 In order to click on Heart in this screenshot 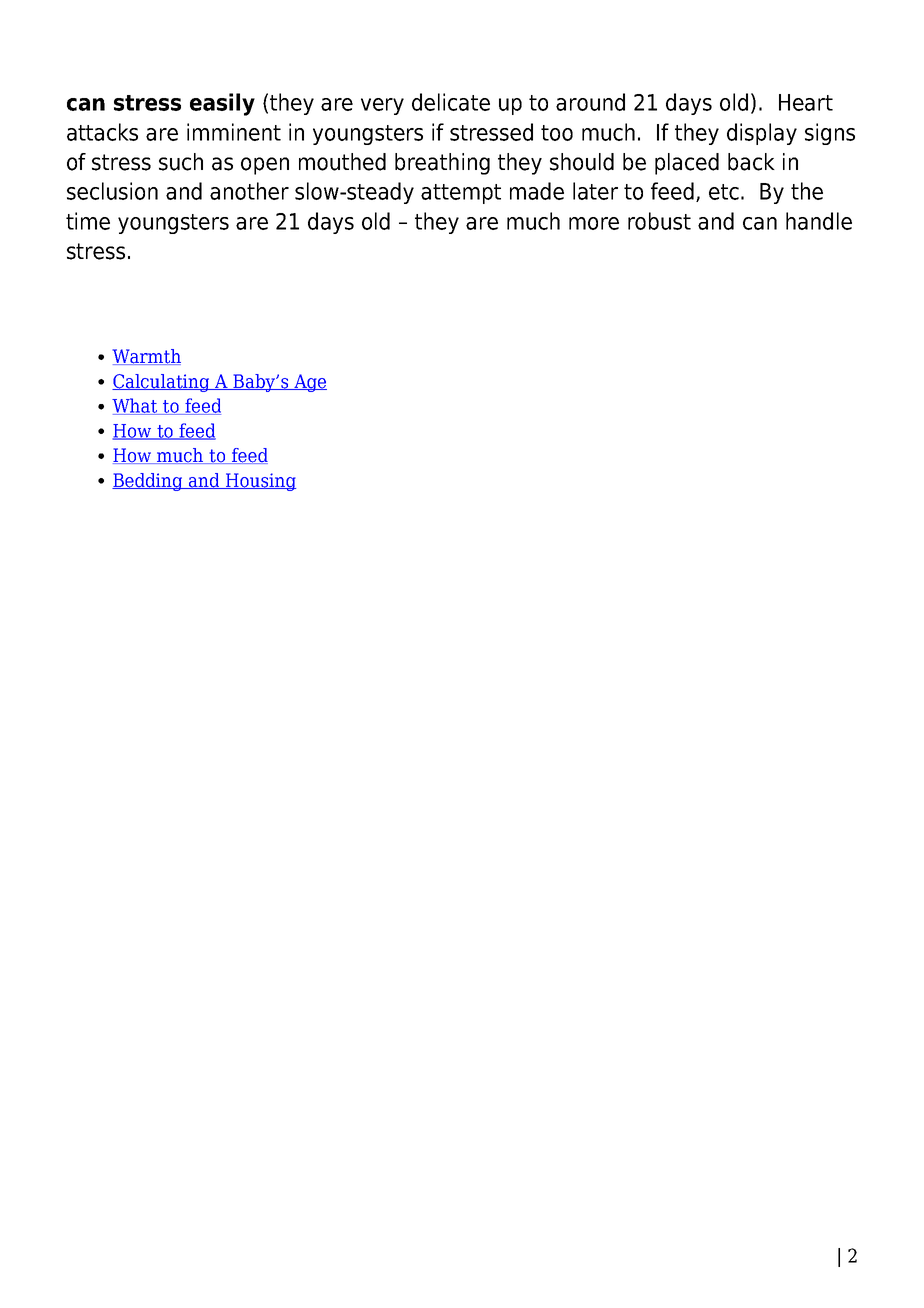, I will do `click(806, 102)`.
